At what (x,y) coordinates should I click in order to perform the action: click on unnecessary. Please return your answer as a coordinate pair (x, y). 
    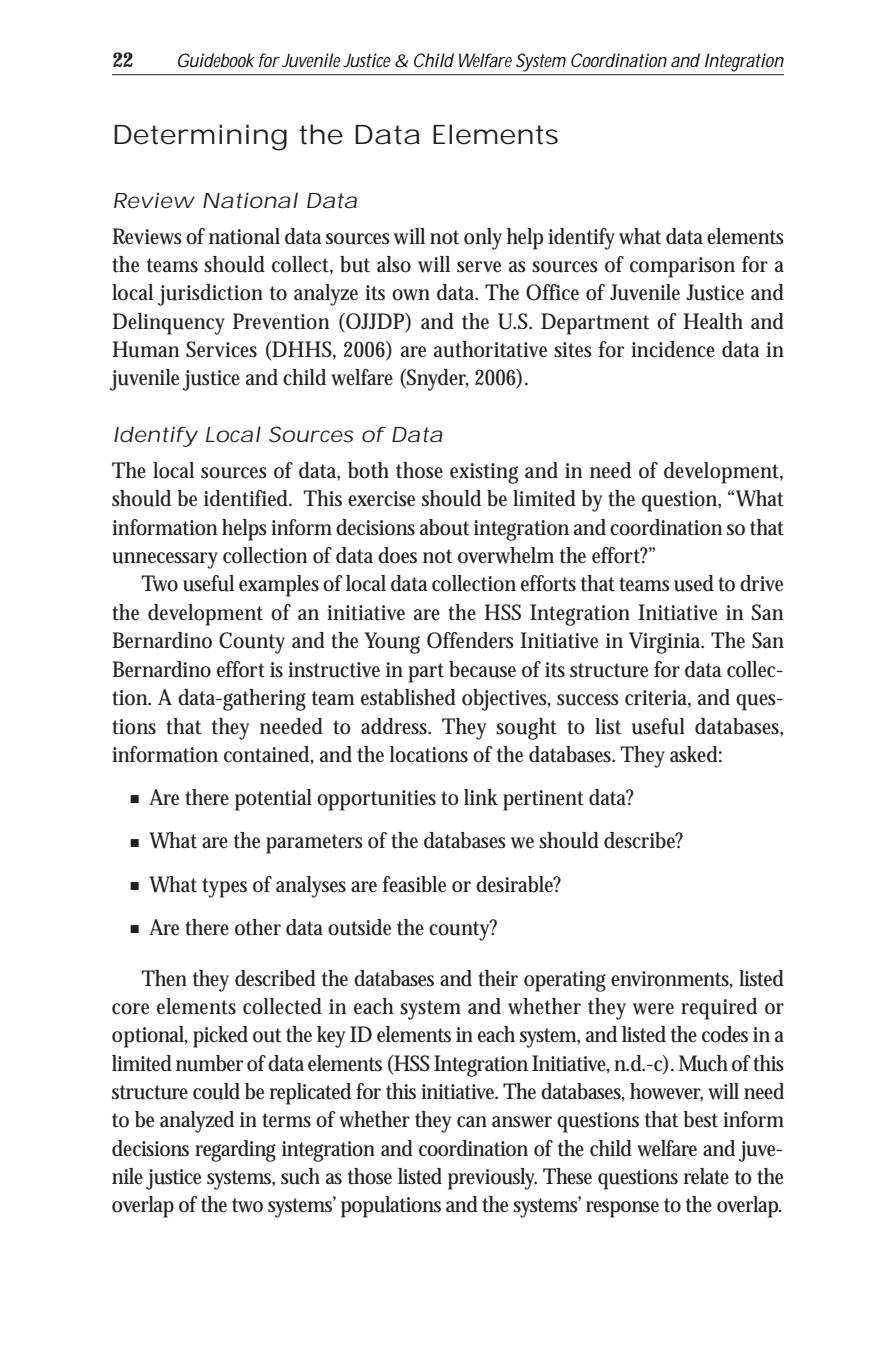
    Looking at the image, I should click on (165, 560).
